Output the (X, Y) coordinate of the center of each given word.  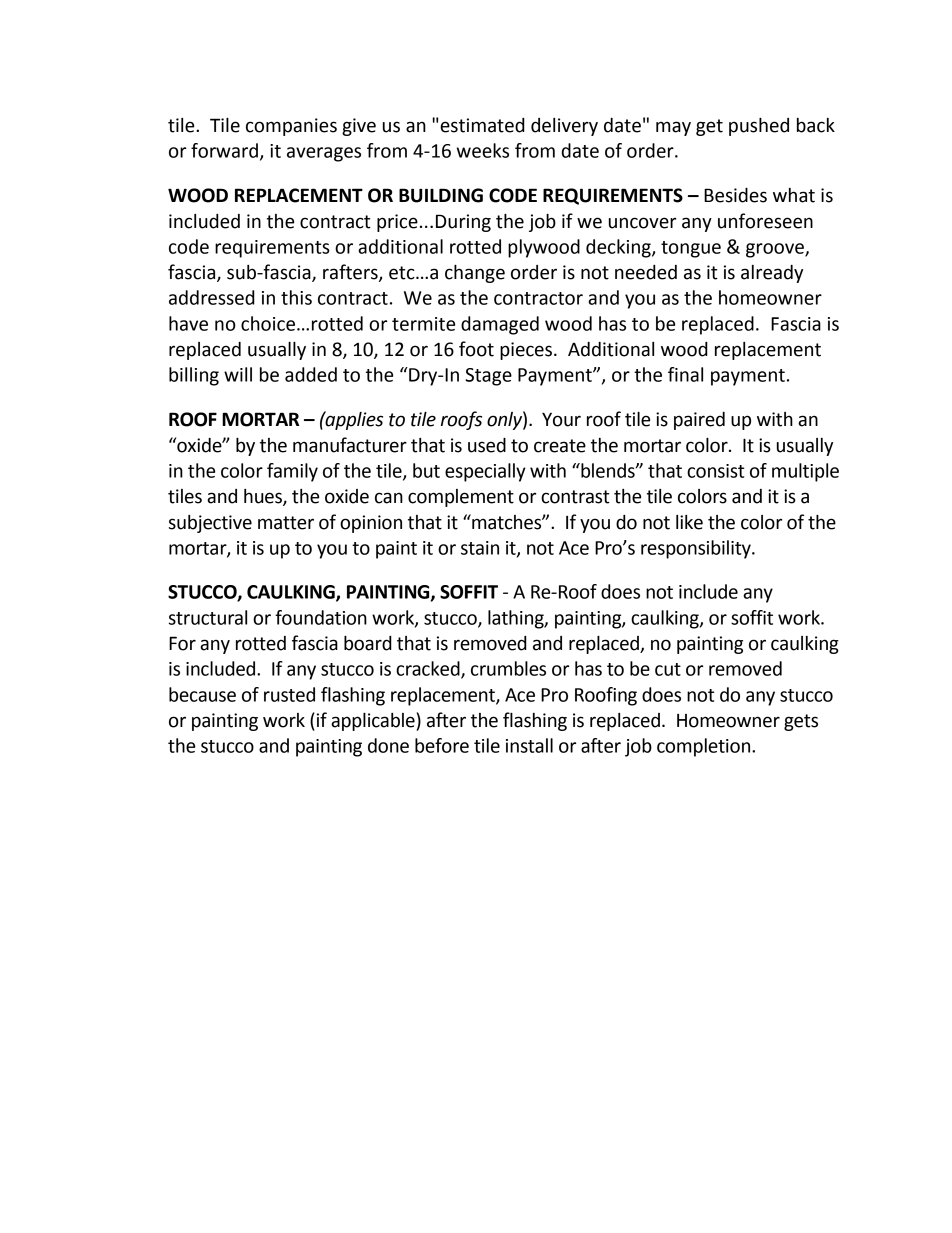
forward (224, 150)
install (529, 745)
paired (699, 421)
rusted (289, 694)
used (487, 445)
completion (705, 747)
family (292, 472)
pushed (759, 127)
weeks (483, 150)
